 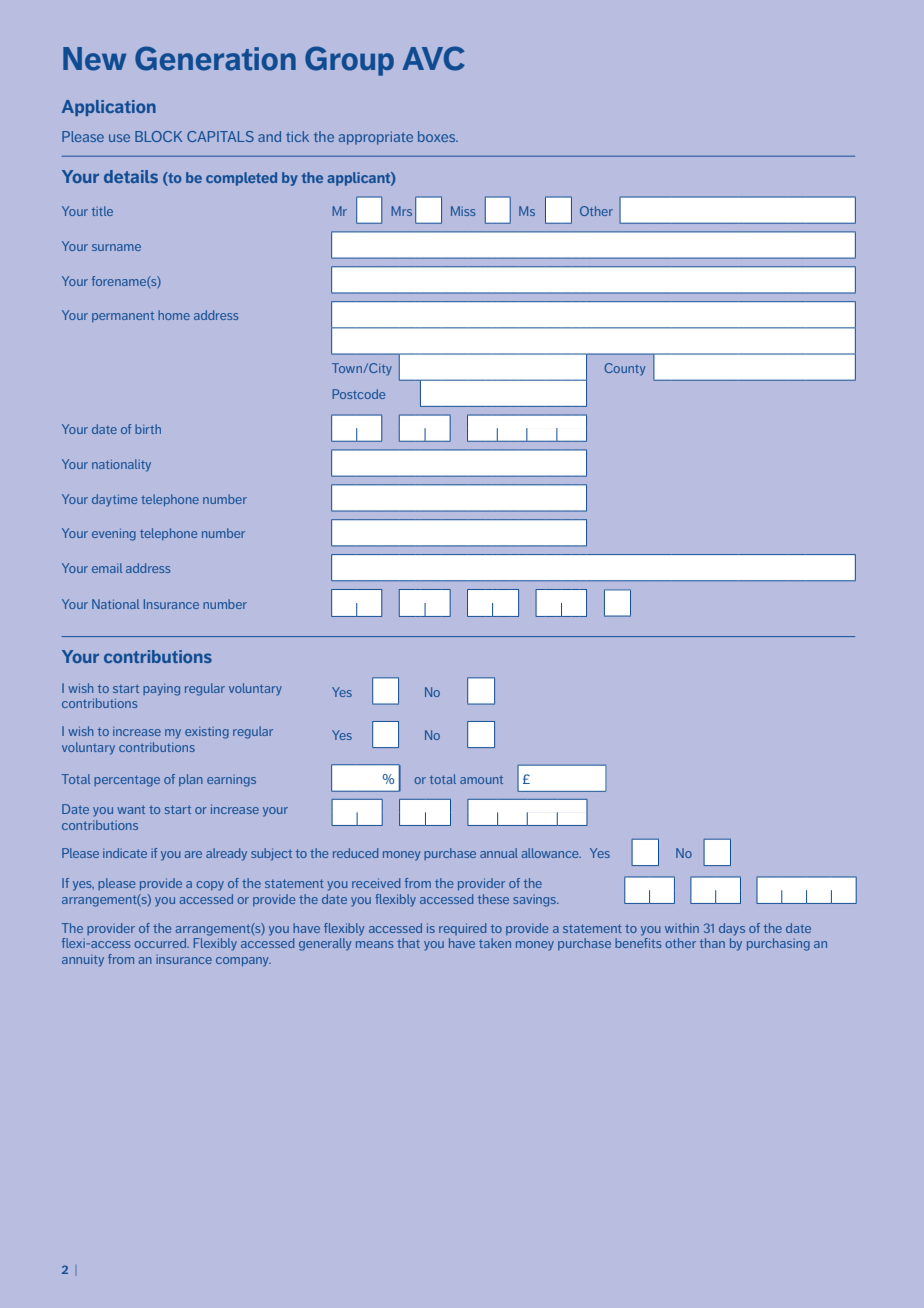 I want to click on existing, so click(x=207, y=733).
